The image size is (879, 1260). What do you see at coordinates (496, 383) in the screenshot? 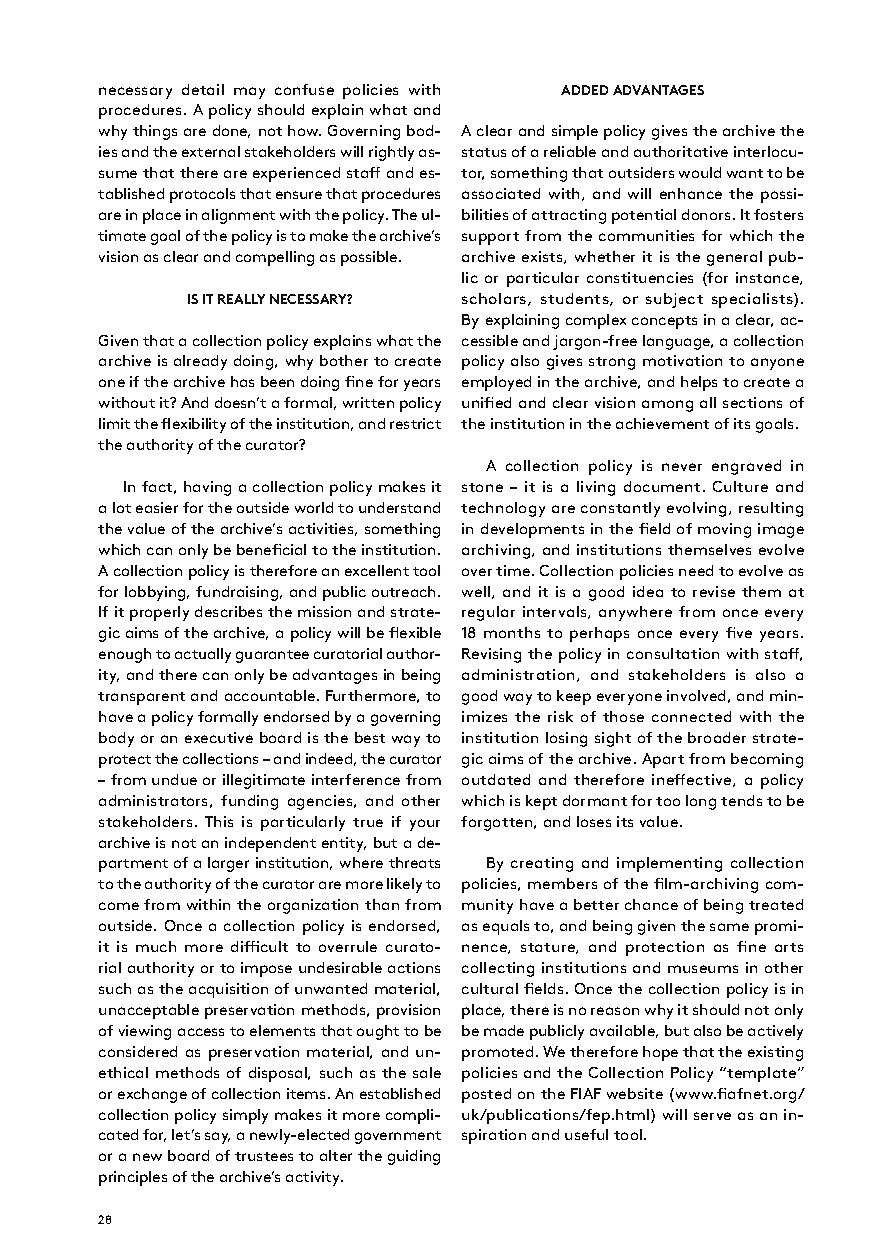
I see `employed` at bounding box center [496, 383].
